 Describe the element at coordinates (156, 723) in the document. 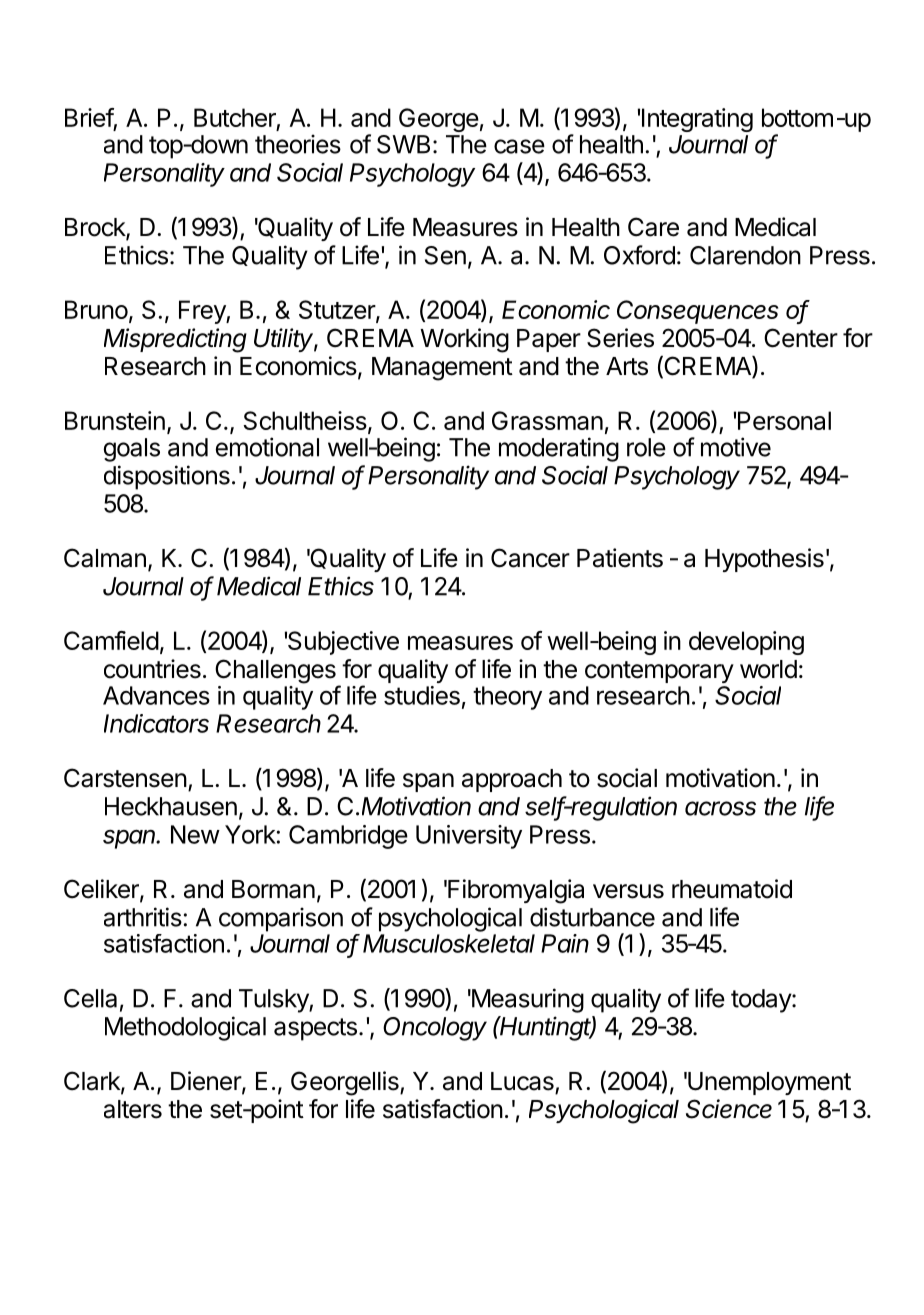

I see `Indicators` at that location.
